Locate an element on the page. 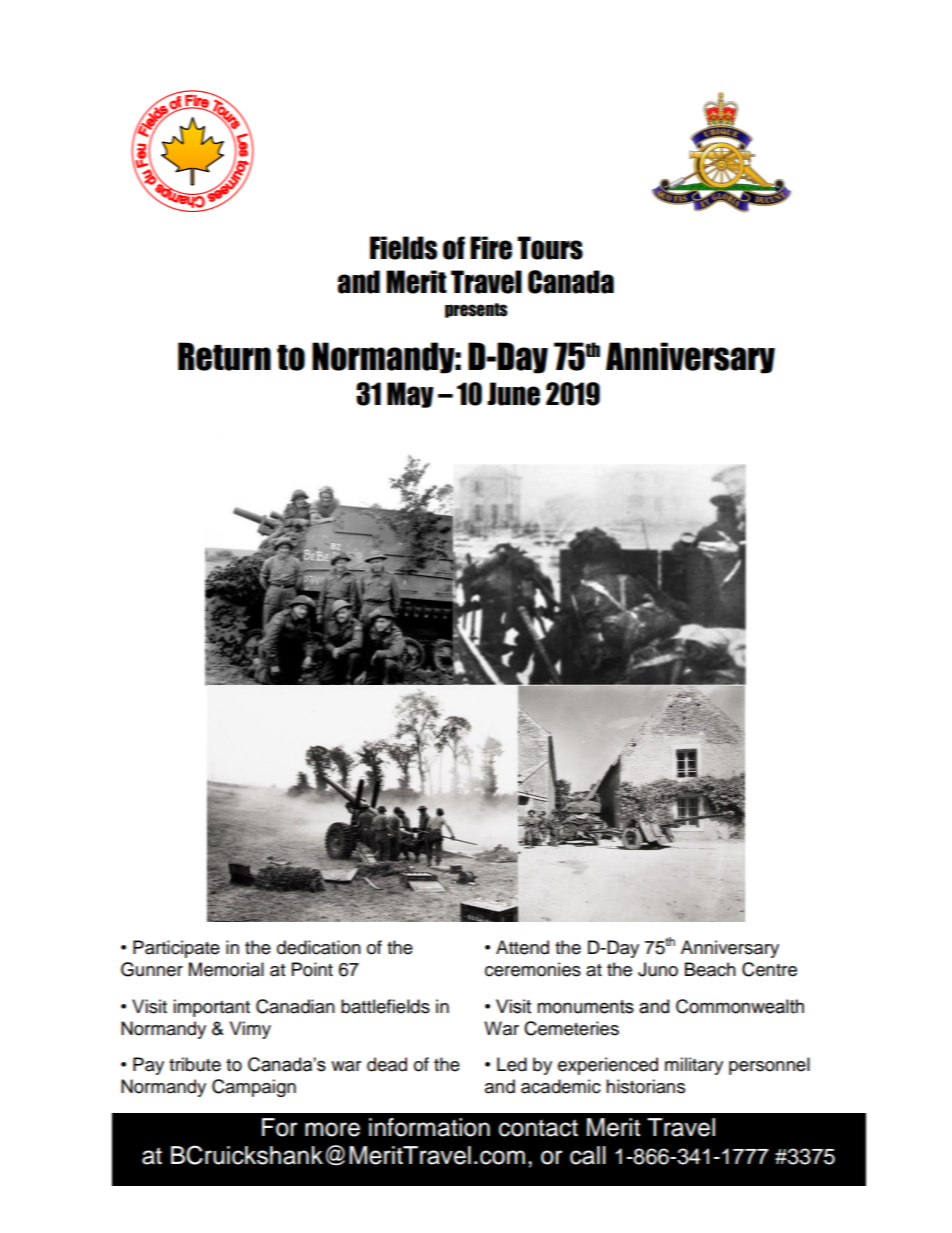 The height and width of the page is (1233, 952). Tours is located at coordinates (550, 248).
